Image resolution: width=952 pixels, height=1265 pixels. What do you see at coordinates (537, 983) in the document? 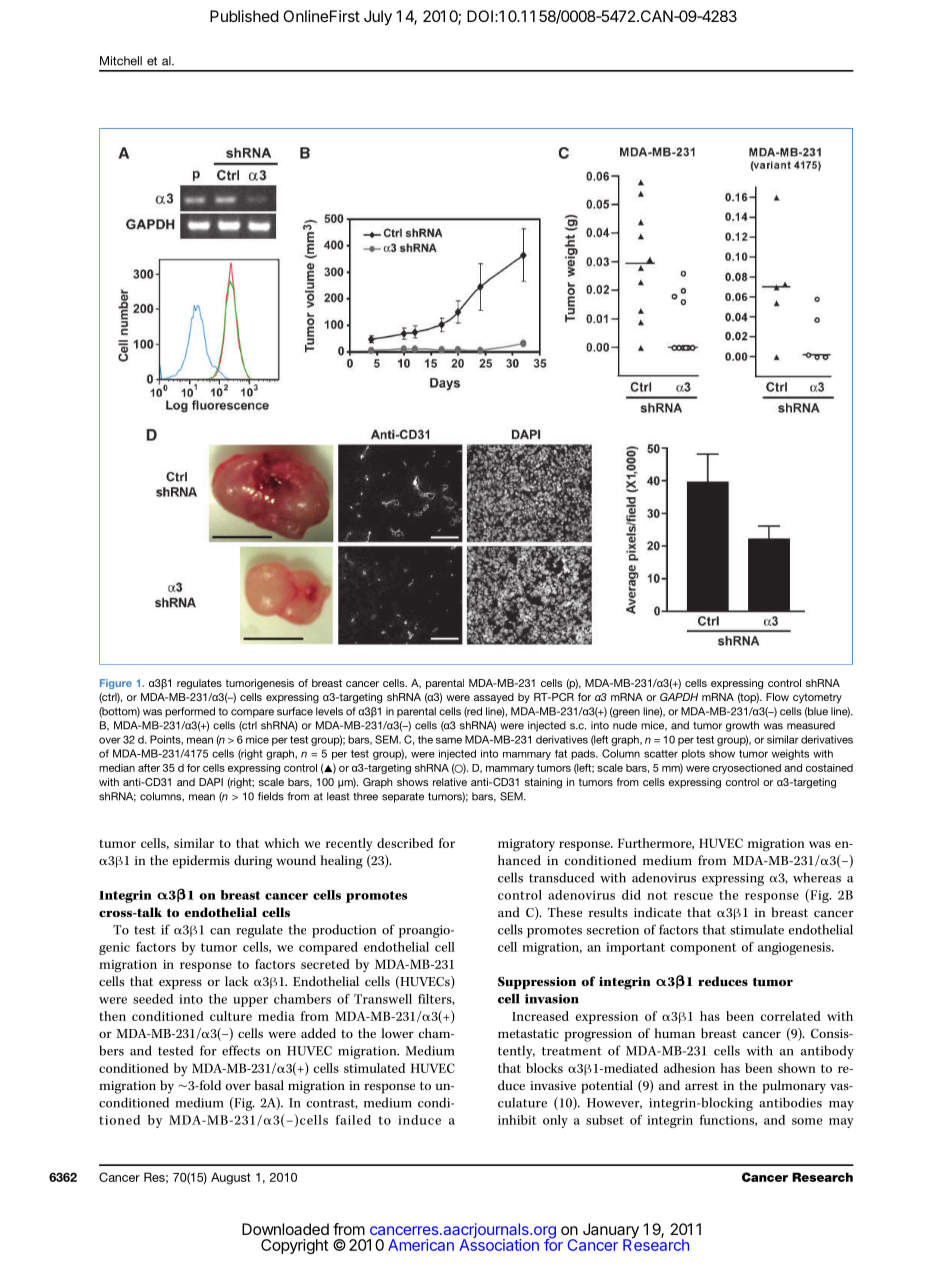
I see `Suppression` at bounding box center [537, 983].
